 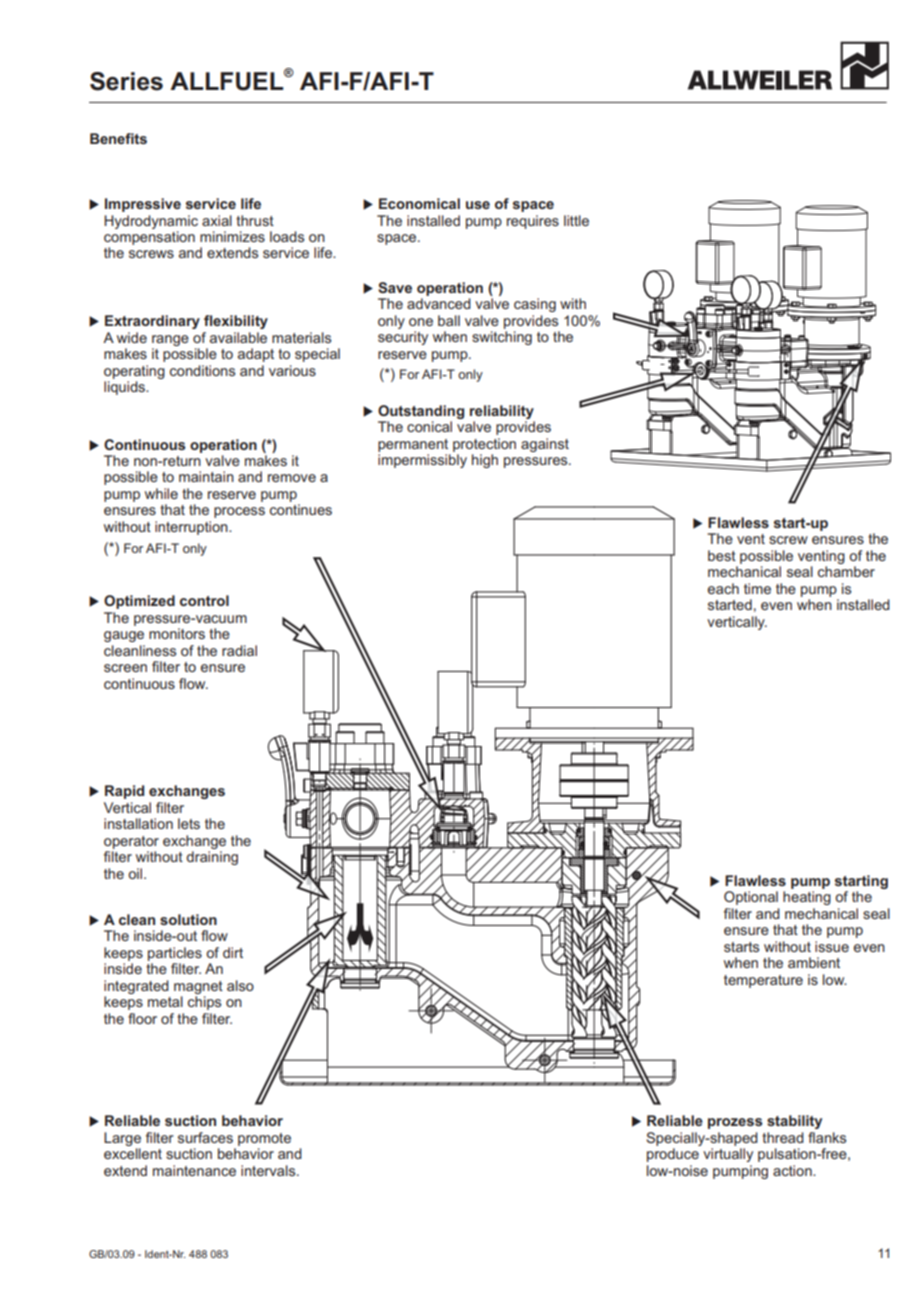 I want to click on lets, so click(x=189, y=823).
